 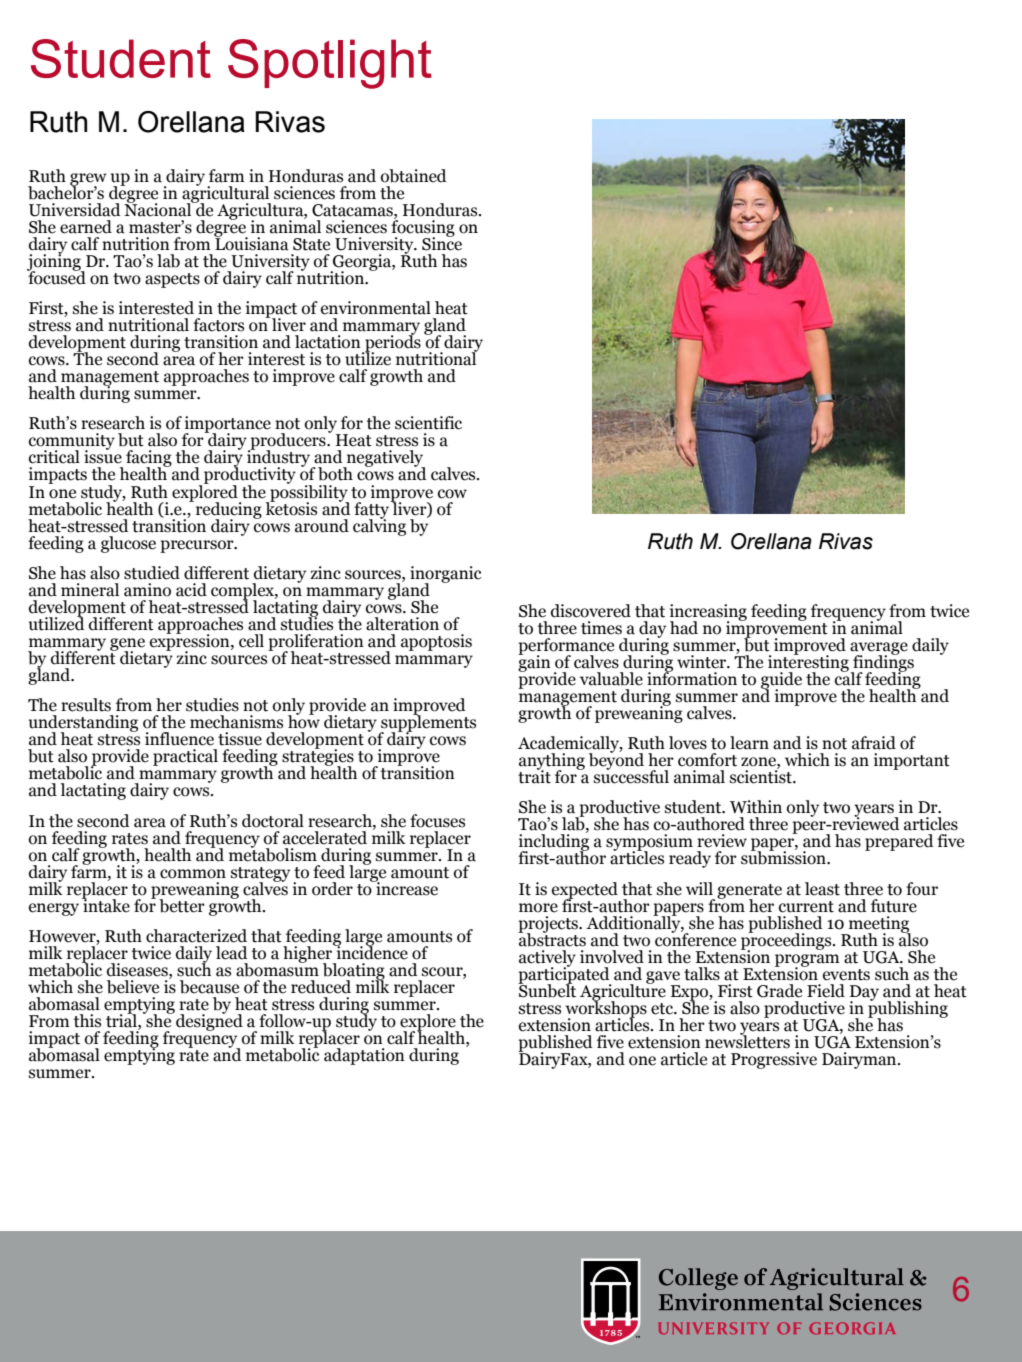 I want to click on grew, so click(x=88, y=180).
